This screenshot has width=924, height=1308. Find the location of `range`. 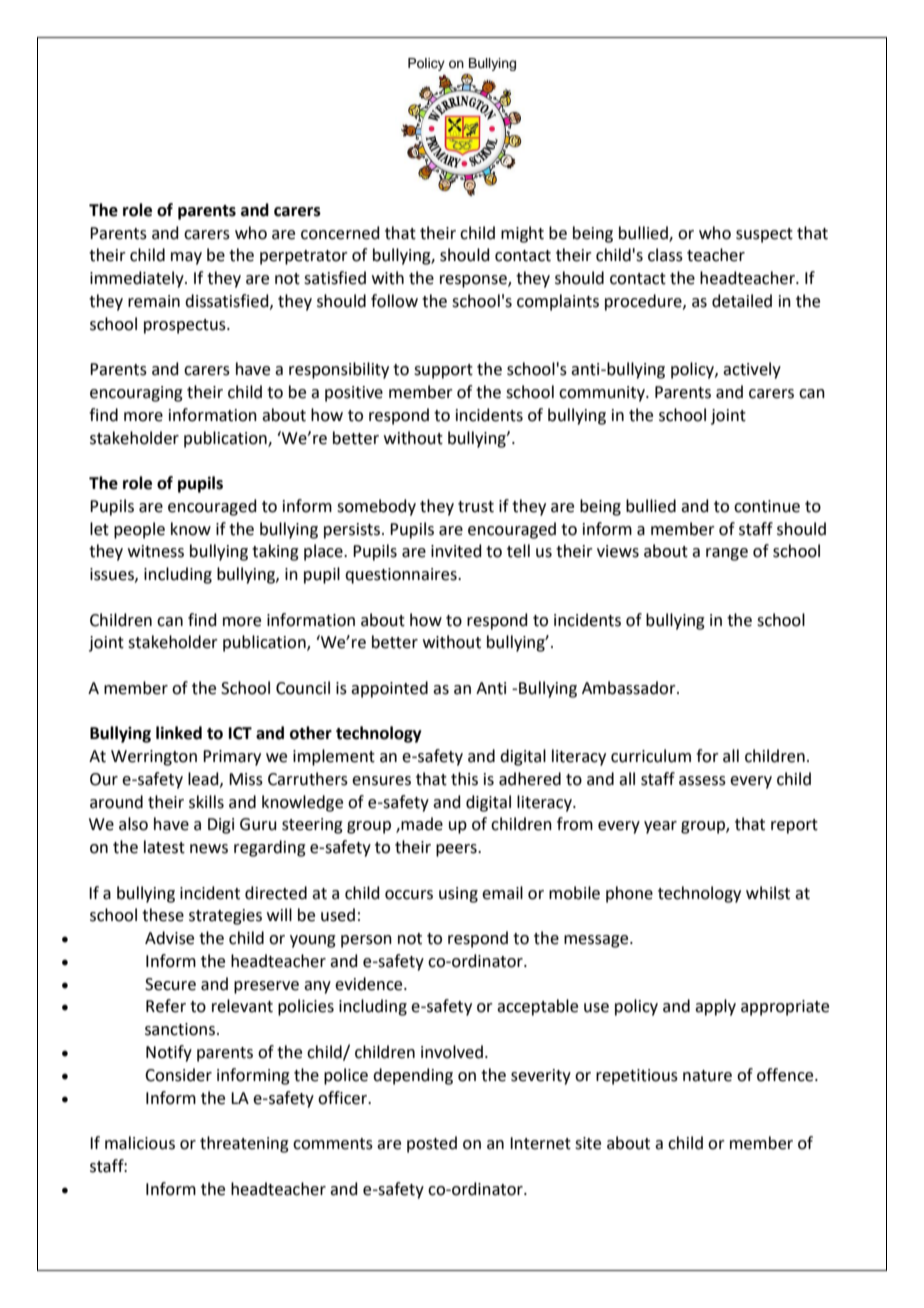

range is located at coordinates (727, 554).
